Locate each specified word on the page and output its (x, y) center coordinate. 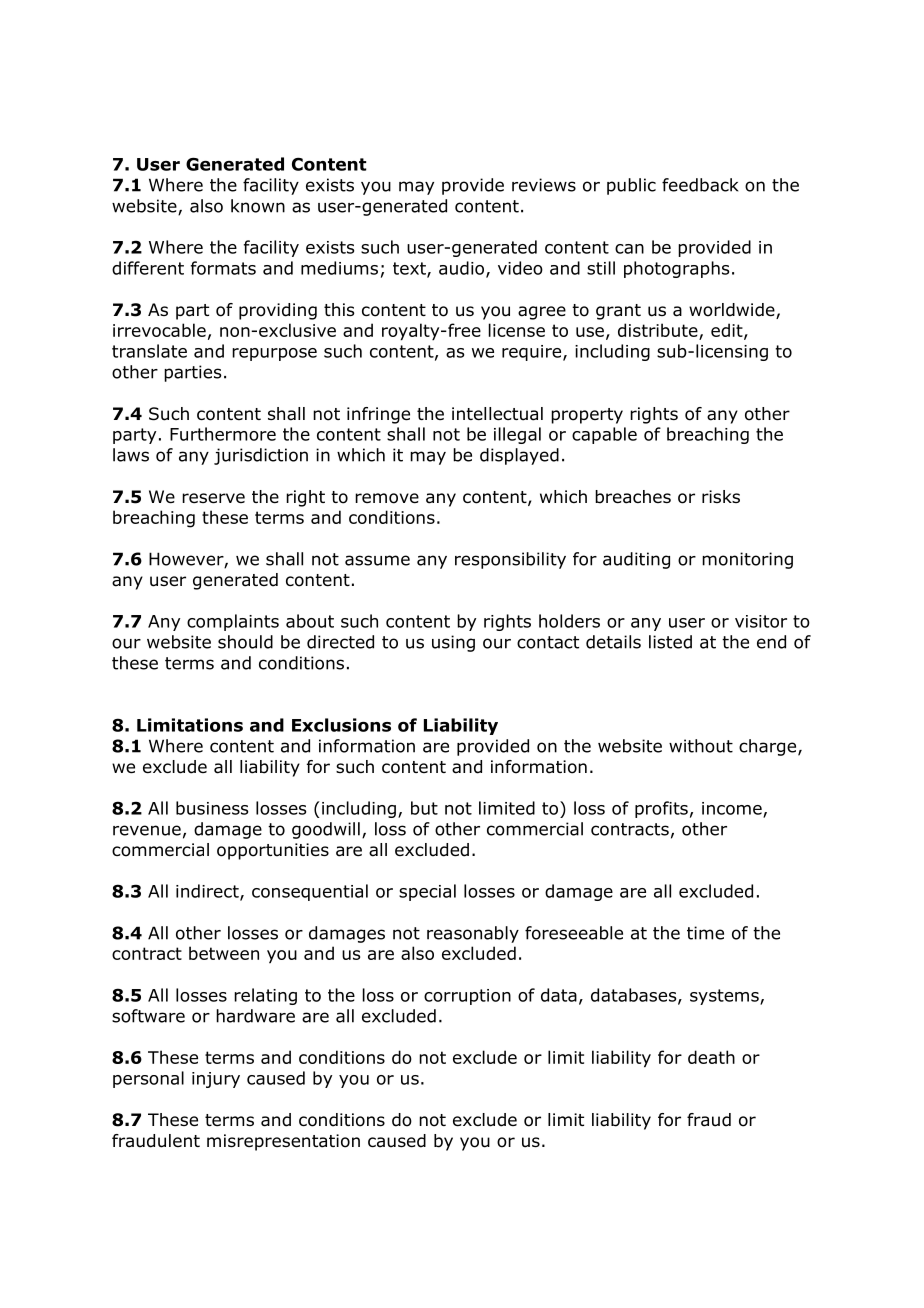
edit (728, 331)
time (705, 933)
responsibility (510, 560)
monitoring (747, 560)
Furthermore (223, 434)
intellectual (497, 414)
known (258, 206)
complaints (233, 622)
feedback (700, 185)
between (224, 953)
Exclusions (341, 725)
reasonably (473, 934)
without (701, 746)
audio (463, 269)
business (212, 808)
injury (216, 1080)
